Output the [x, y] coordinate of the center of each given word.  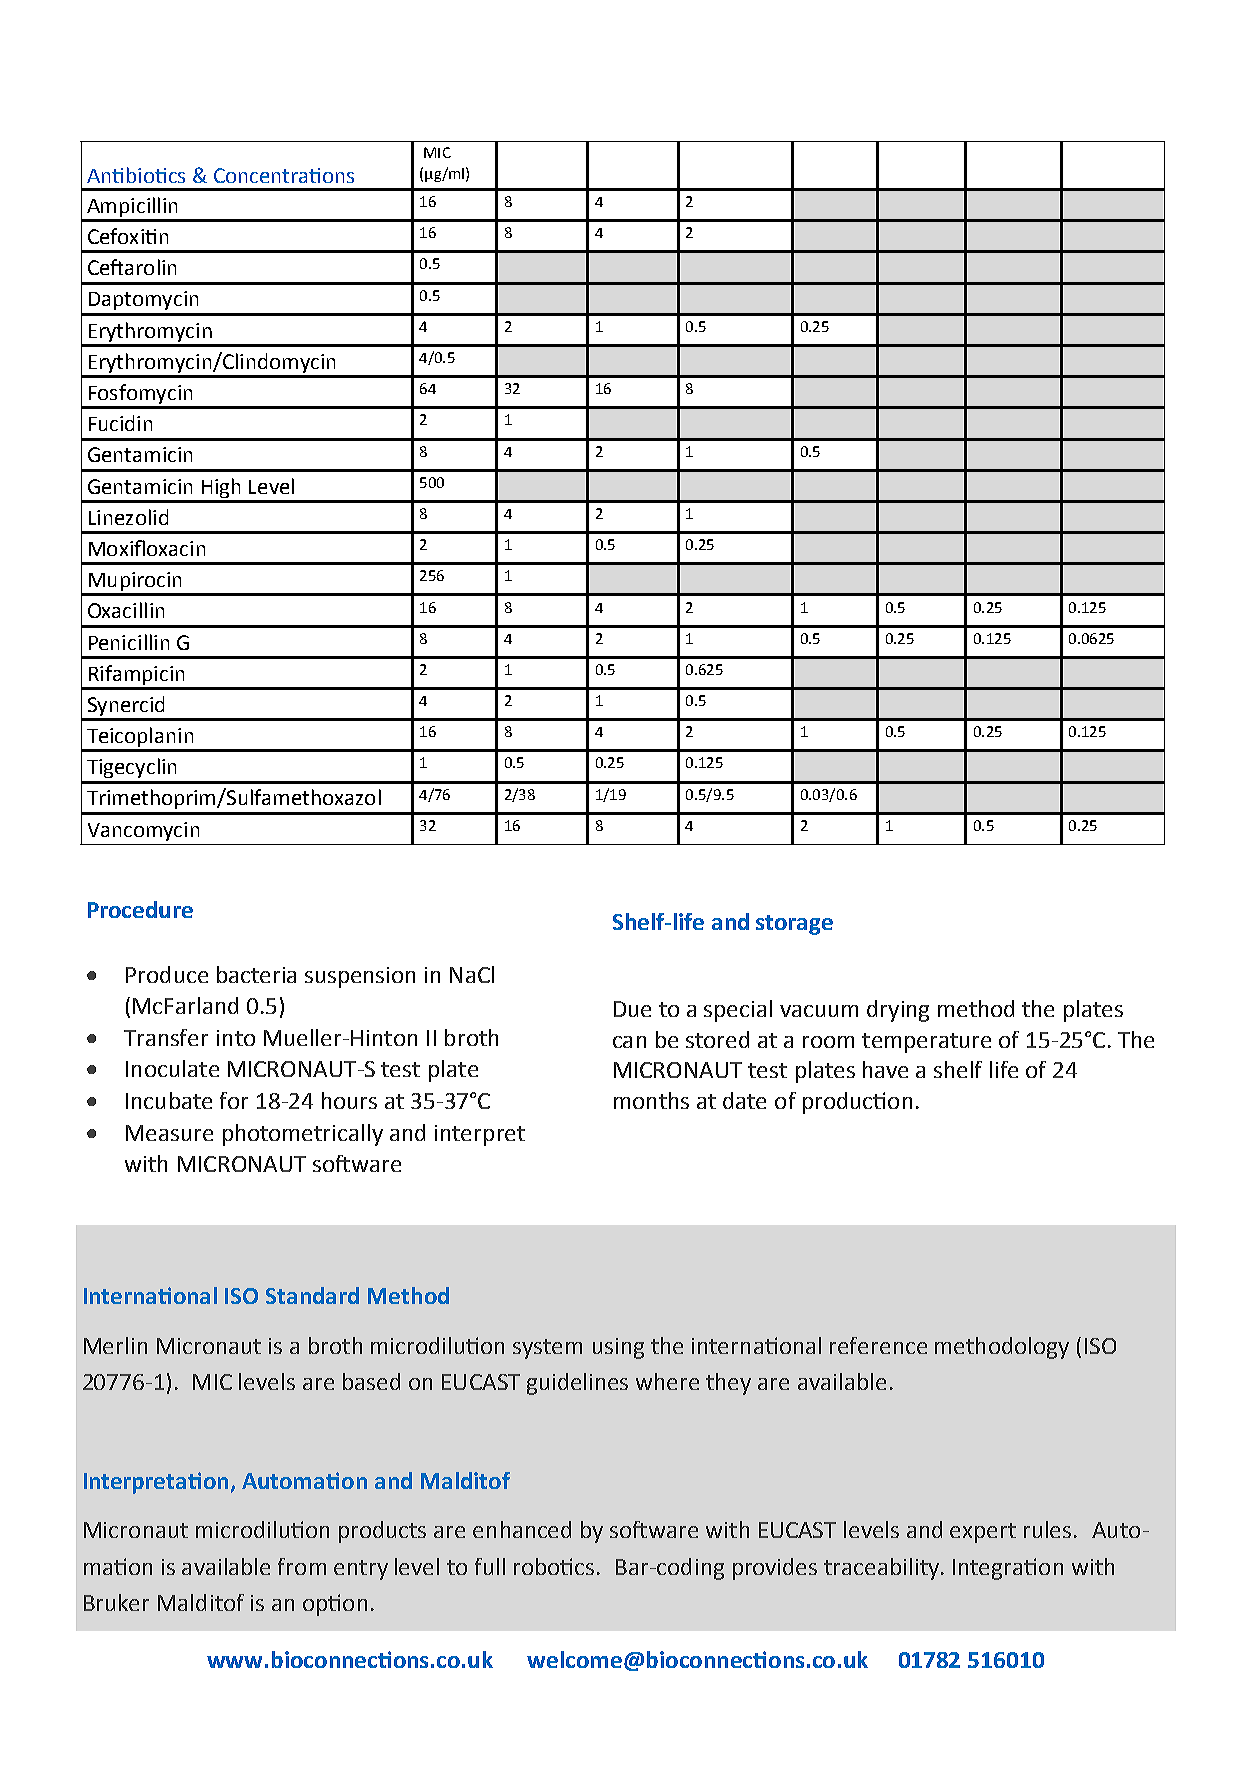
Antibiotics [136, 175]
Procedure [140, 909]
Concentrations [284, 175]
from [302, 1566]
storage [794, 925]
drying [898, 1011]
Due [632, 1009]
